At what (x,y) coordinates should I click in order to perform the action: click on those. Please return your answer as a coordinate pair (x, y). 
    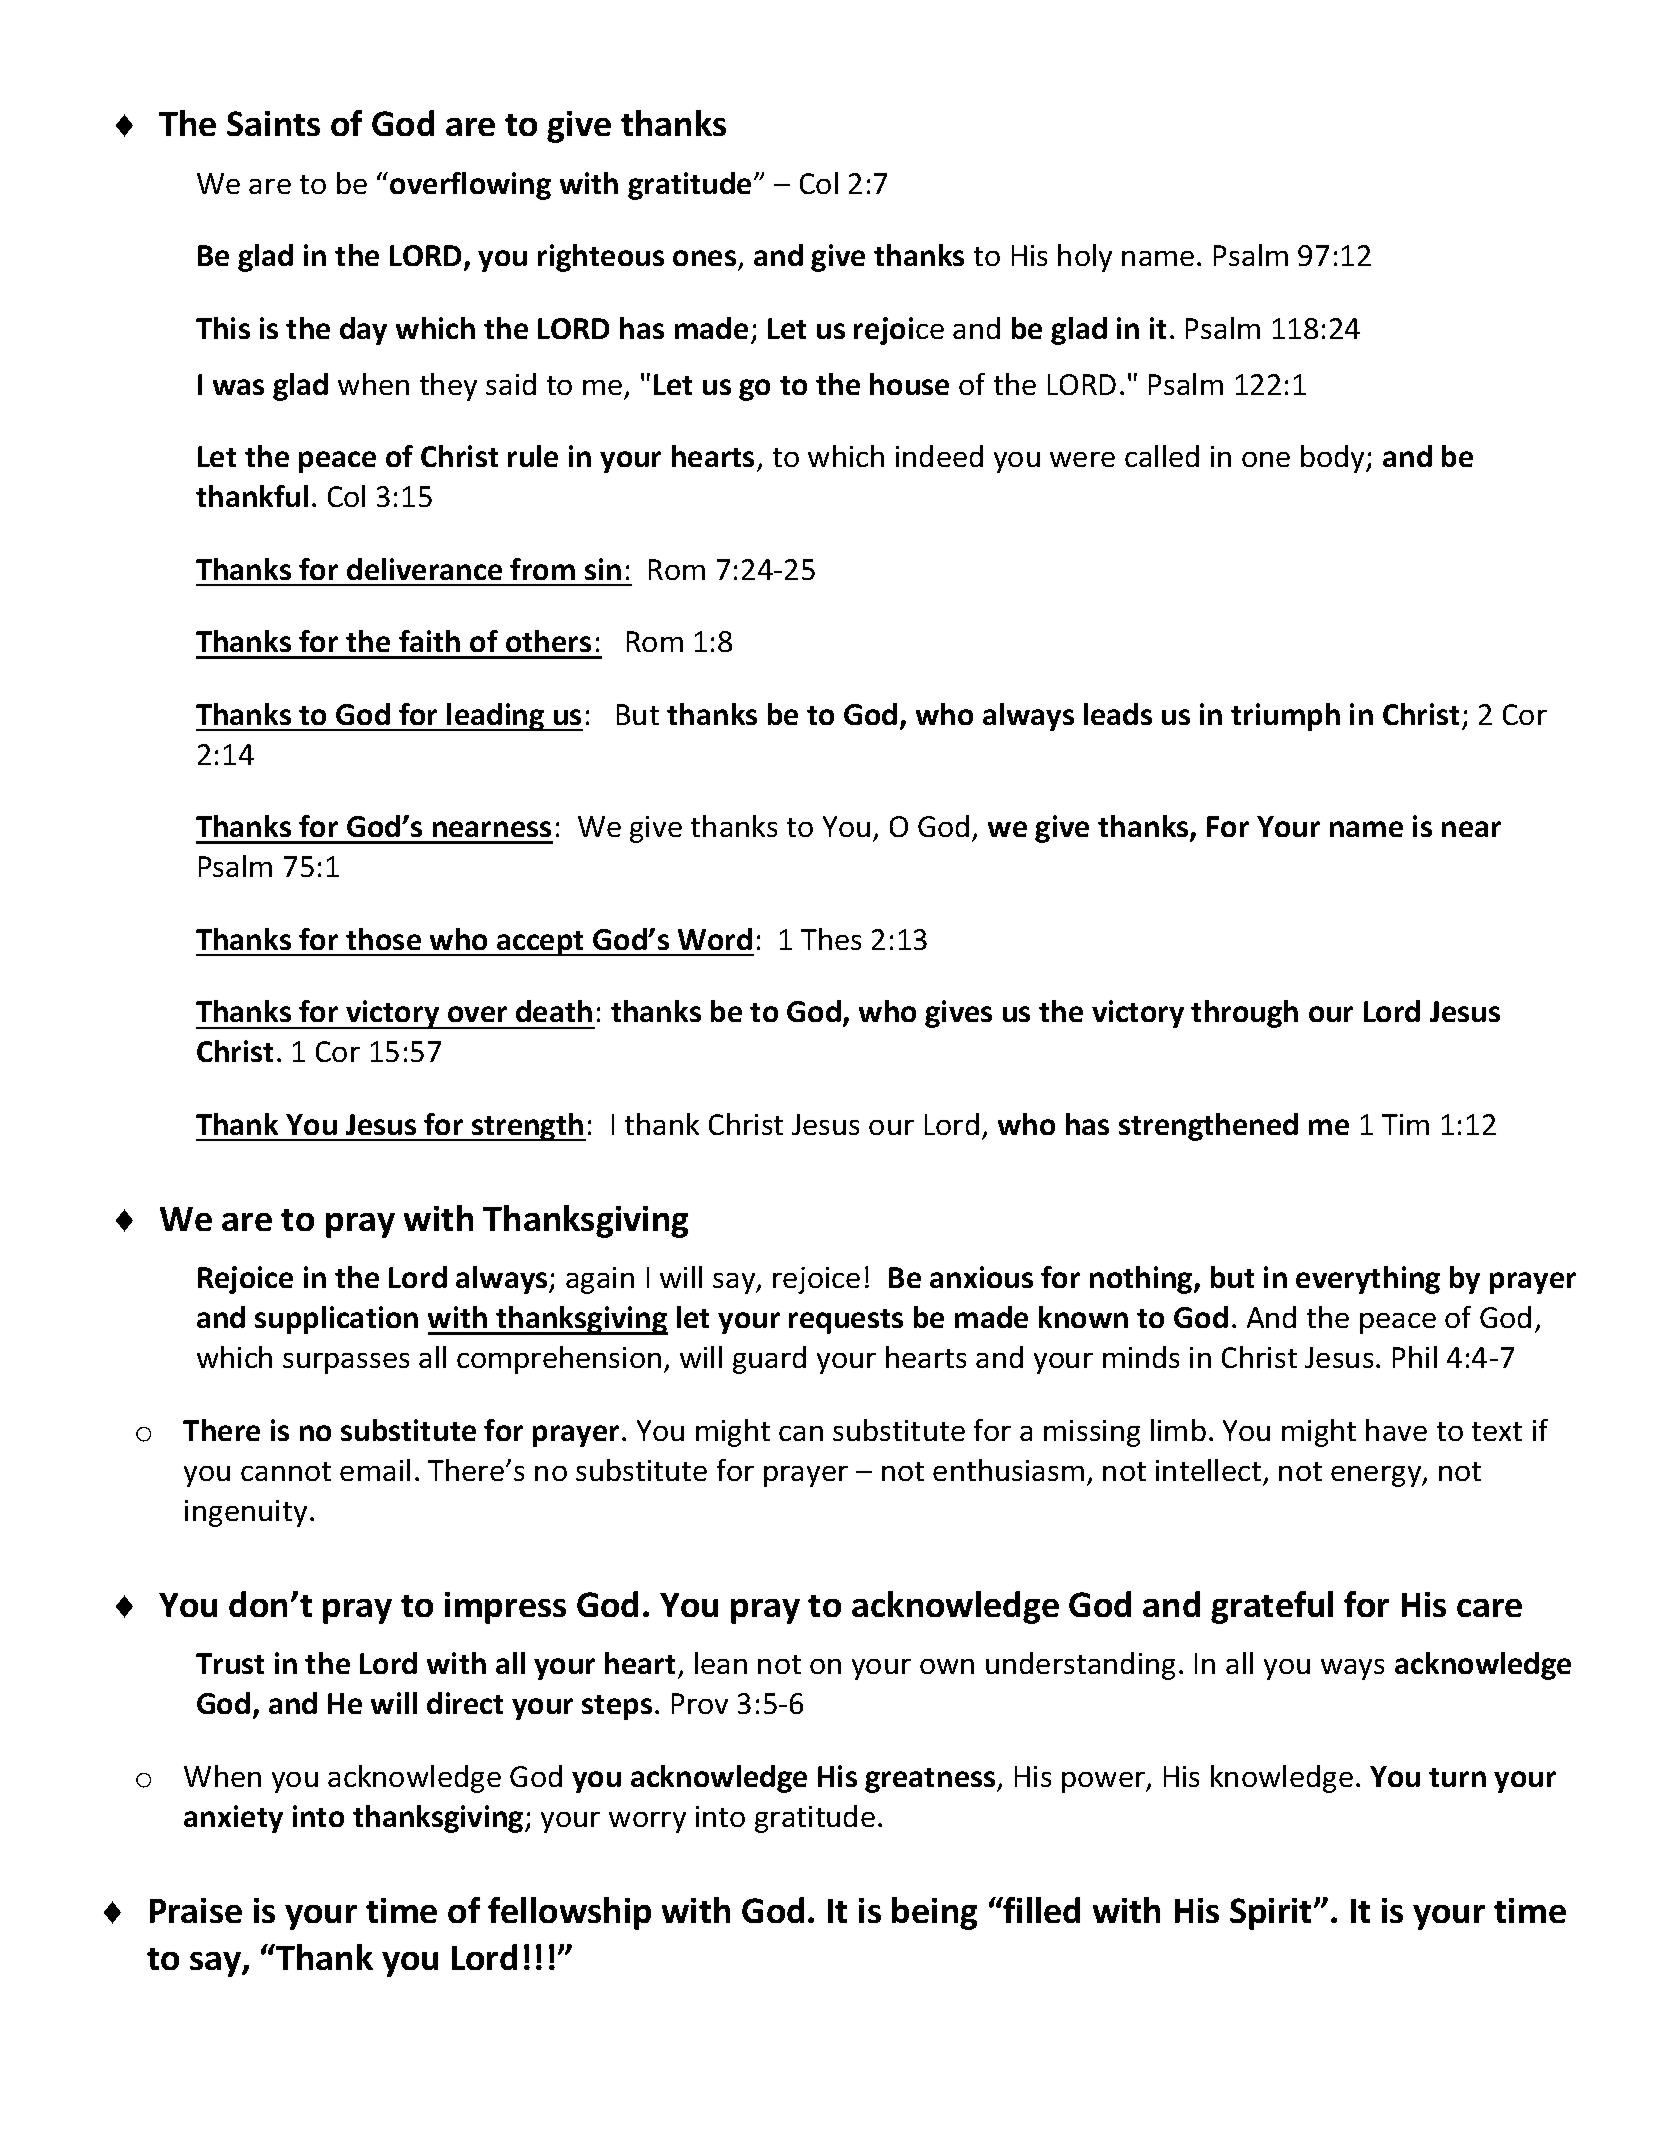
    Looking at the image, I should click on (383, 939).
